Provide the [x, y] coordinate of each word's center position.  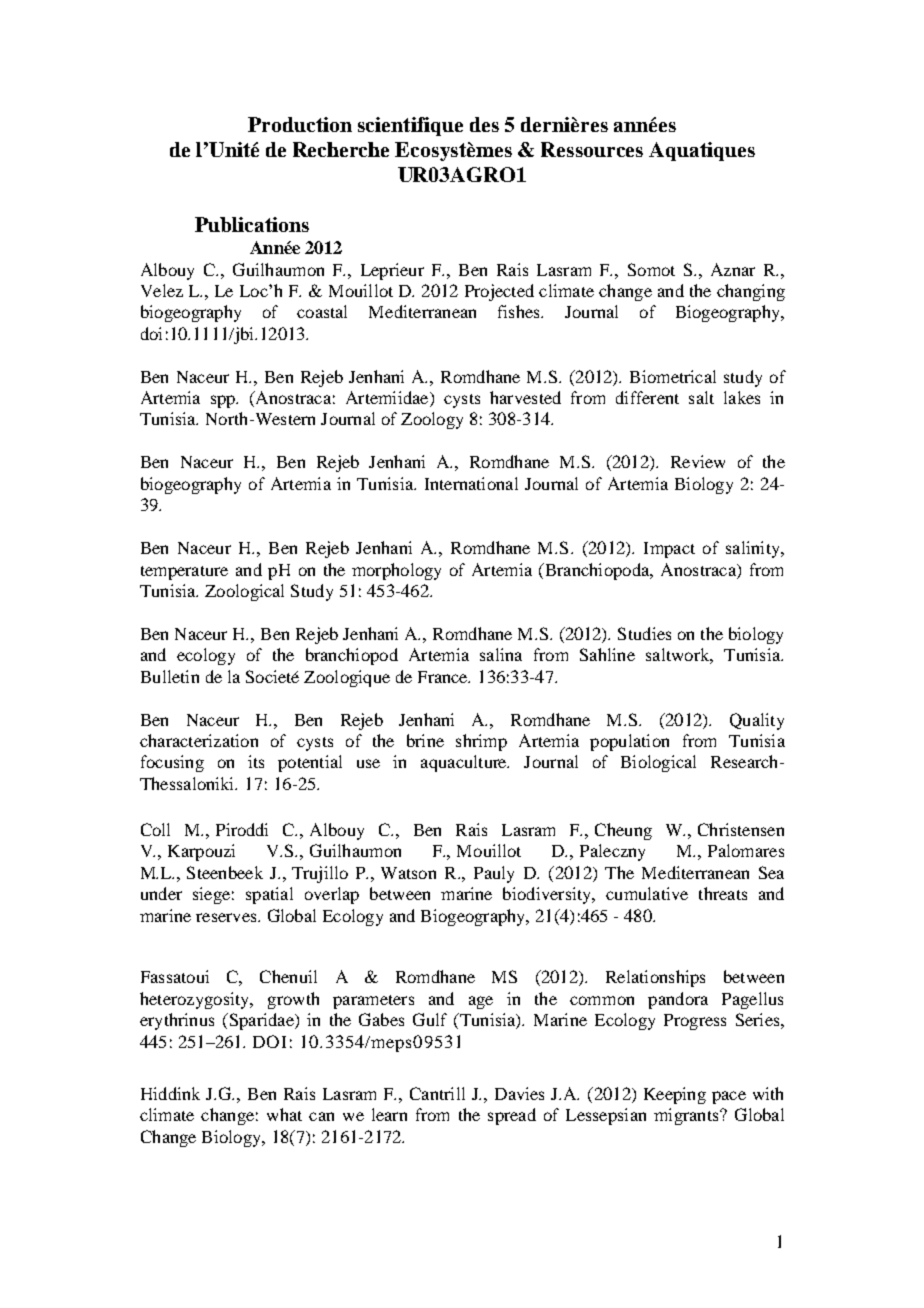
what [284, 1114]
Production [300, 124]
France [444, 677]
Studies [644, 633]
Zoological [244, 592]
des [484, 124]
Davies [519, 1093]
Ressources [592, 149]
